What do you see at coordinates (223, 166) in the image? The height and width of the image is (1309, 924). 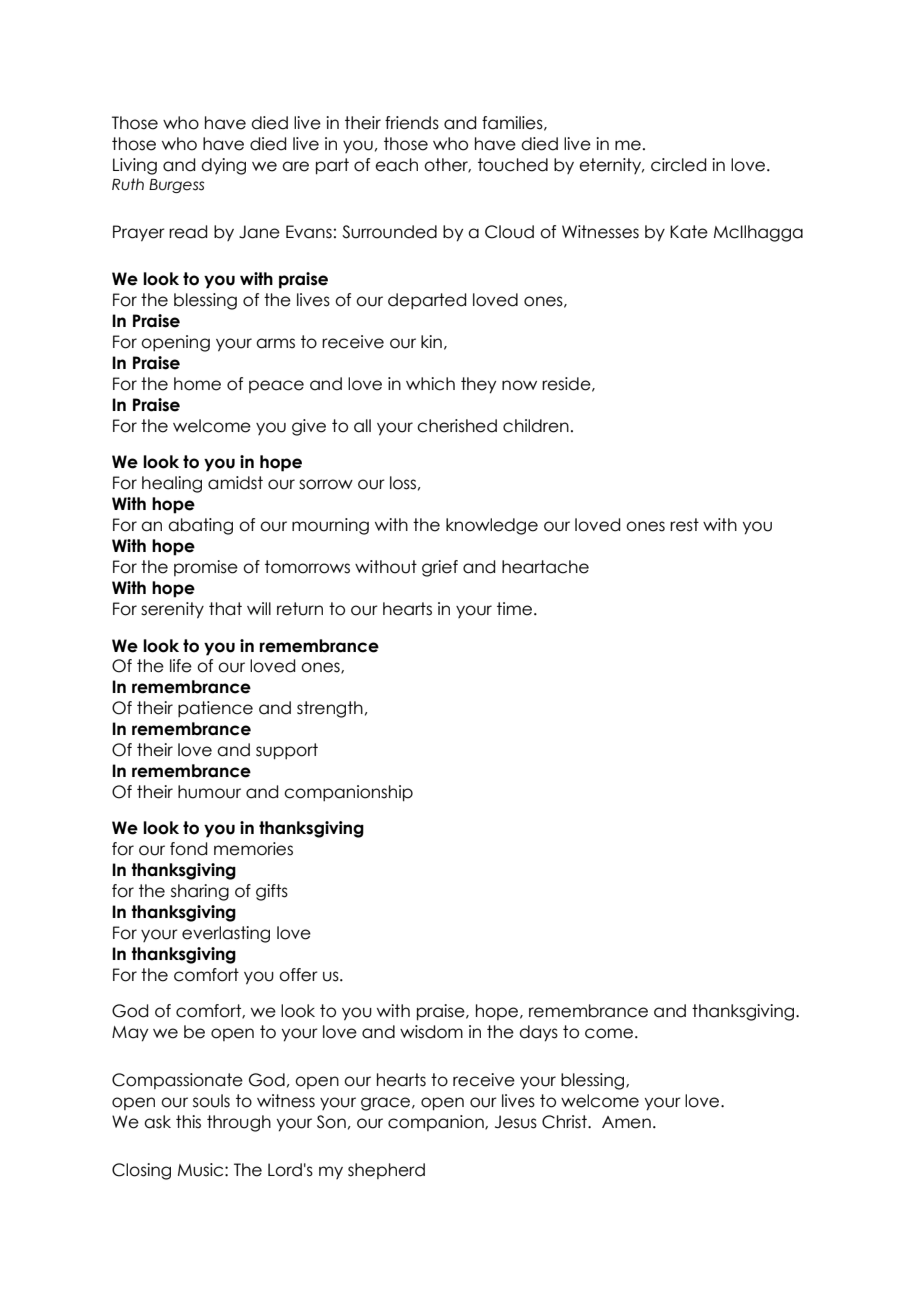 I see `dying` at bounding box center [223, 166].
